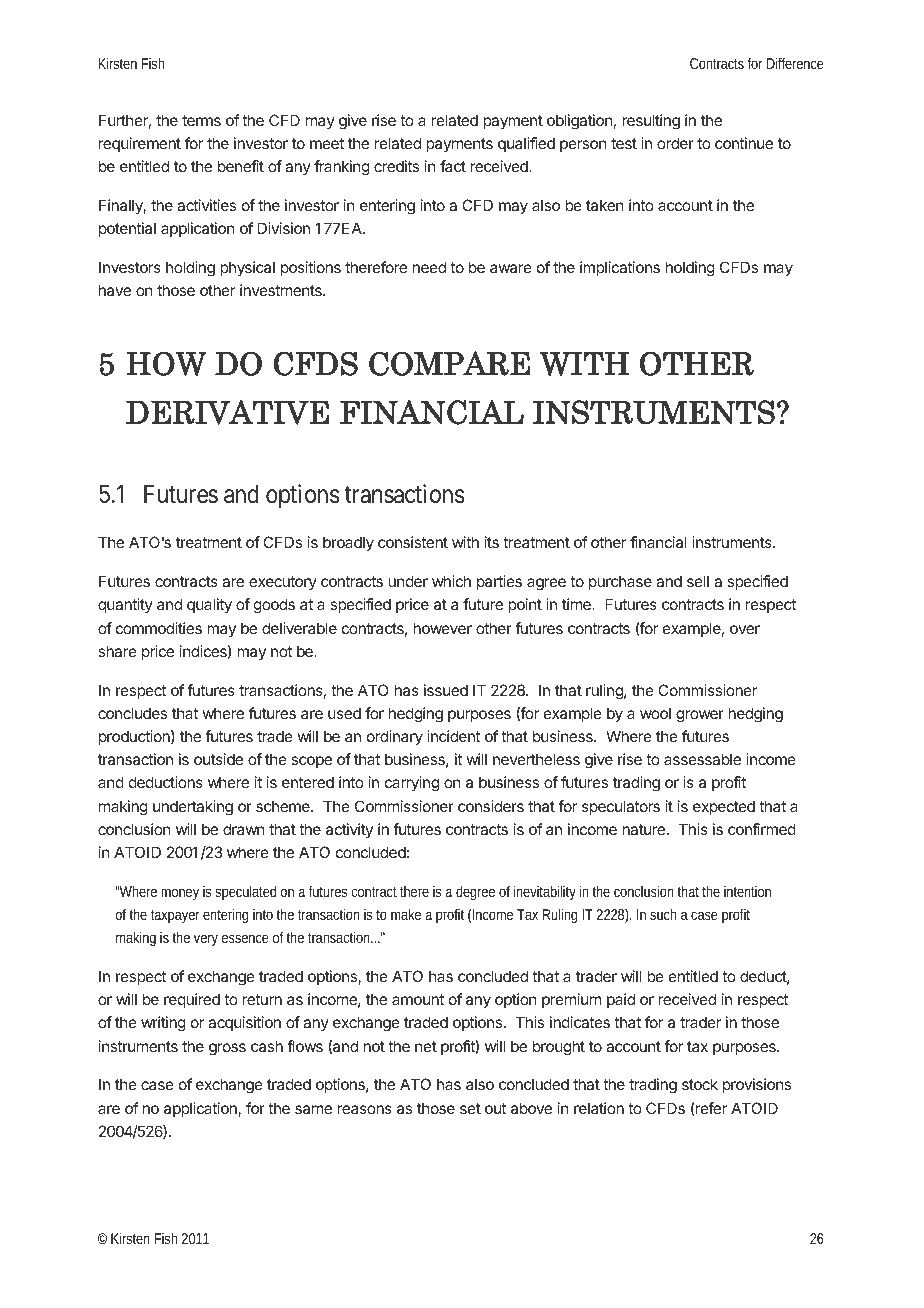 The width and height of the screenshot is (924, 1308). What do you see at coordinates (201, 120) in the screenshot?
I see `terms` at bounding box center [201, 120].
